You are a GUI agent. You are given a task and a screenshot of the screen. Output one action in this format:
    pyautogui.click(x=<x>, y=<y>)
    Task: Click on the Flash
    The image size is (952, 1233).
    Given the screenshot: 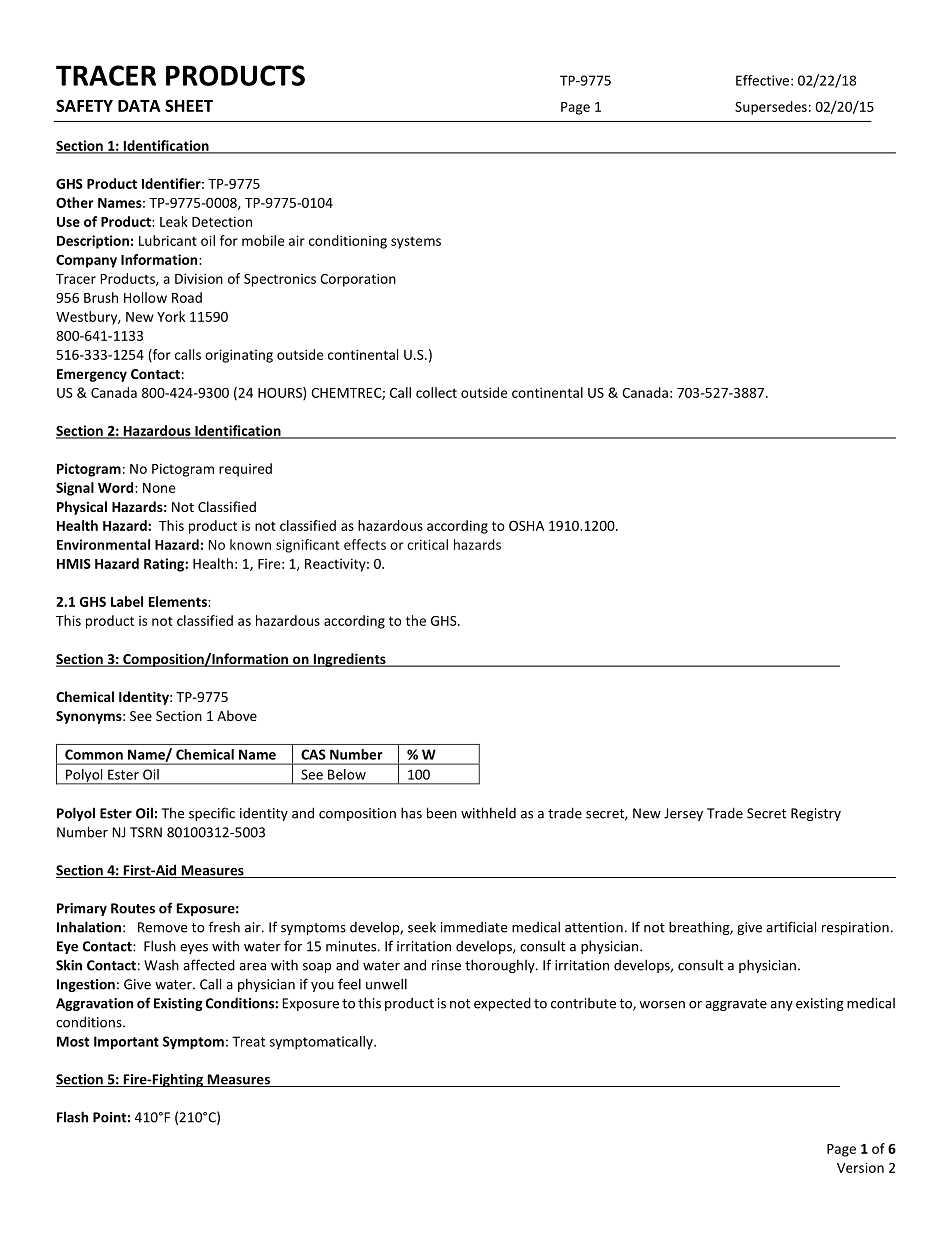 What is the action you would take?
    pyautogui.click(x=72, y=1117)
